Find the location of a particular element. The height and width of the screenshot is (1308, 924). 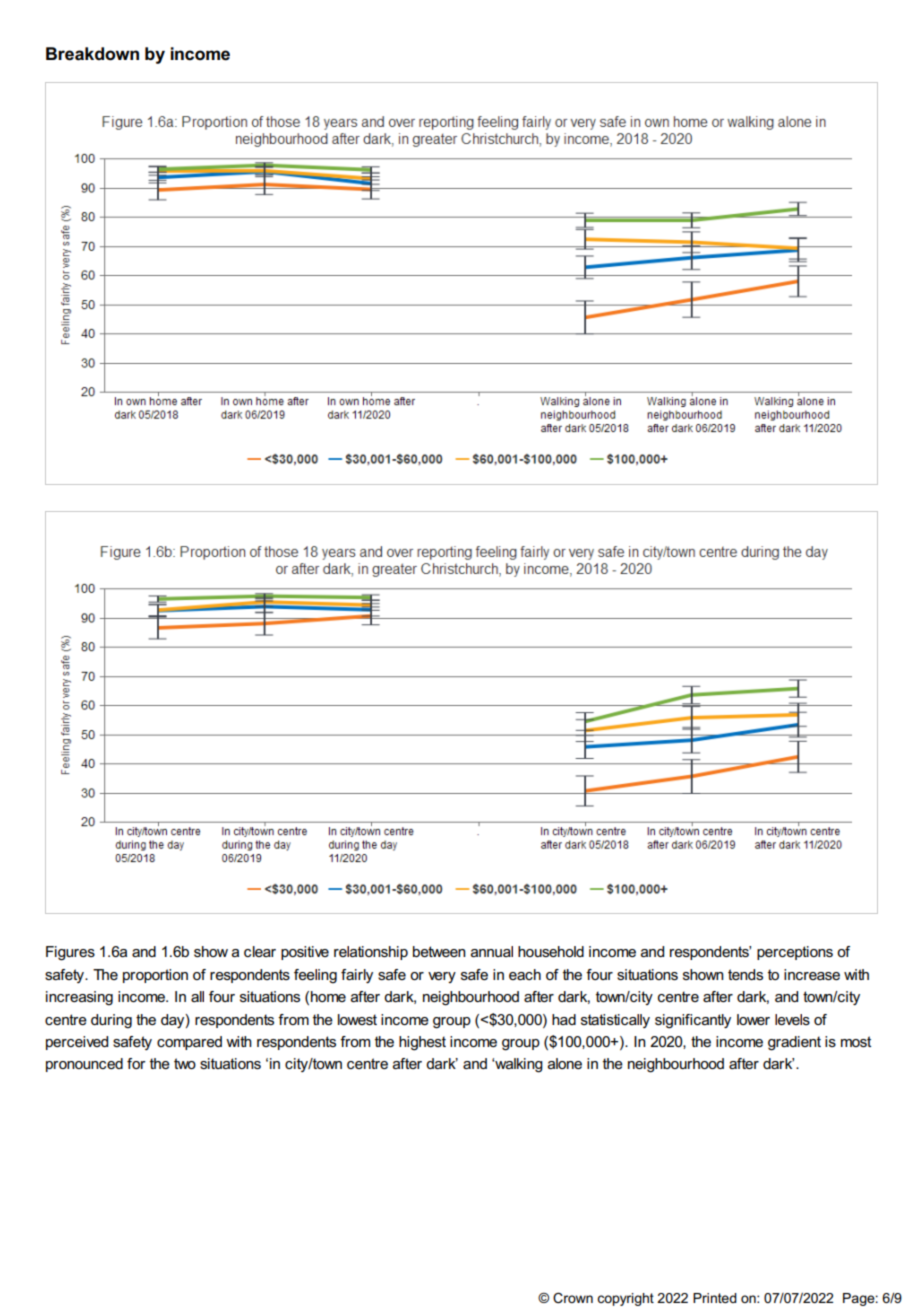

perceptions is located at coordinates (795, 953).
